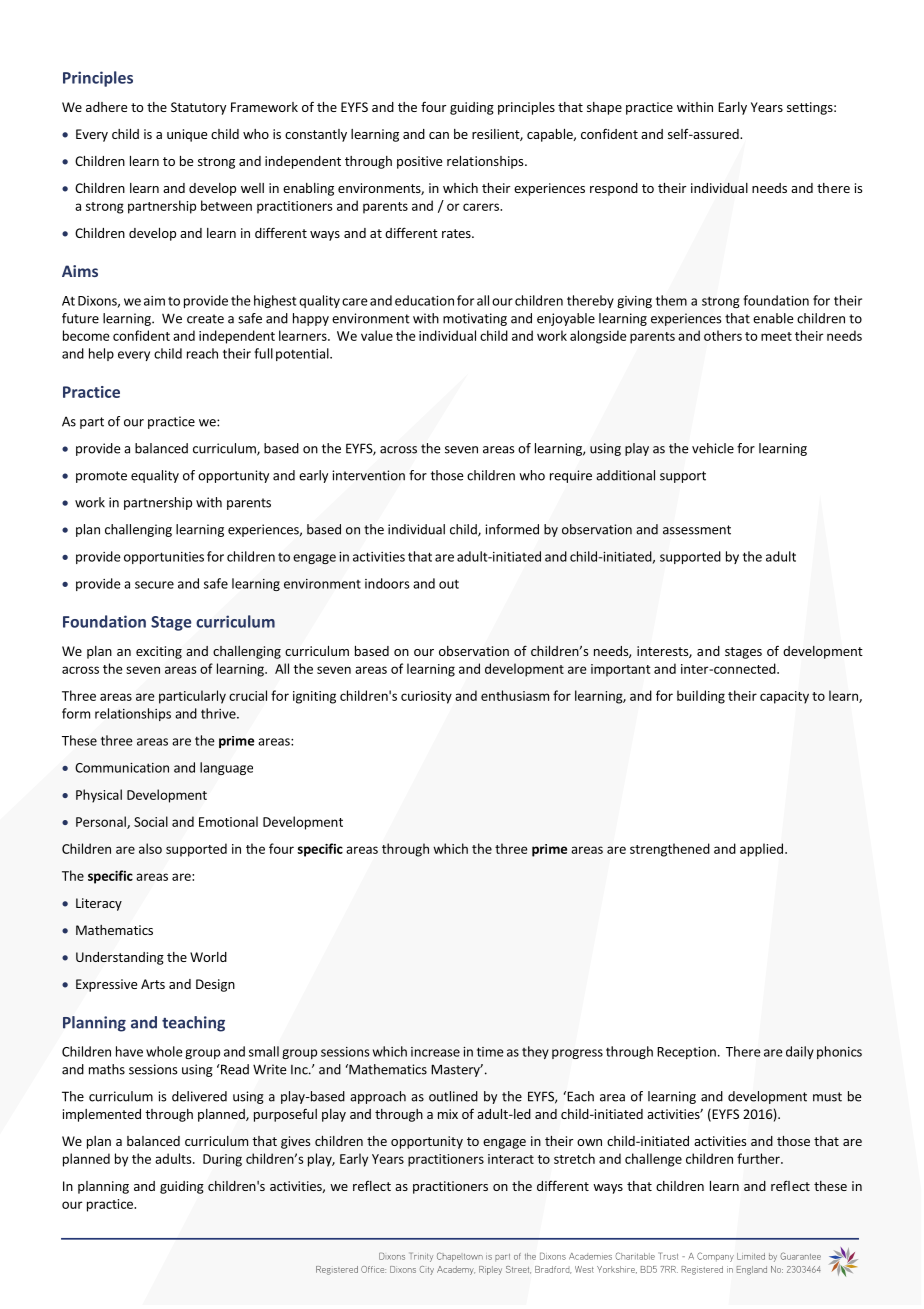  Describe the element at coordinates (439, 135) in the screenshot. I see `can` at that location.
